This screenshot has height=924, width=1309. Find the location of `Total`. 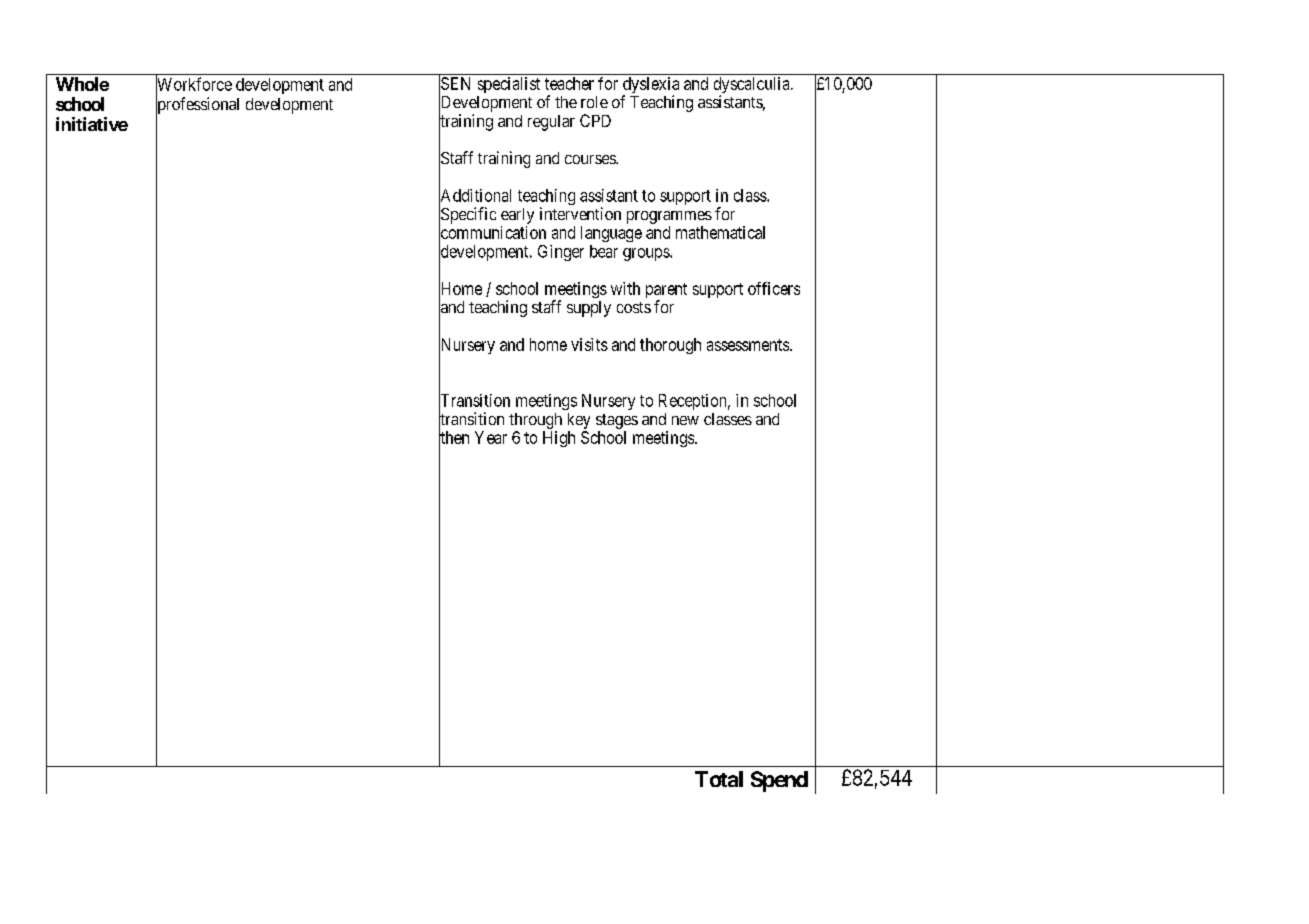

Total is located at coordinates (719, 779).
